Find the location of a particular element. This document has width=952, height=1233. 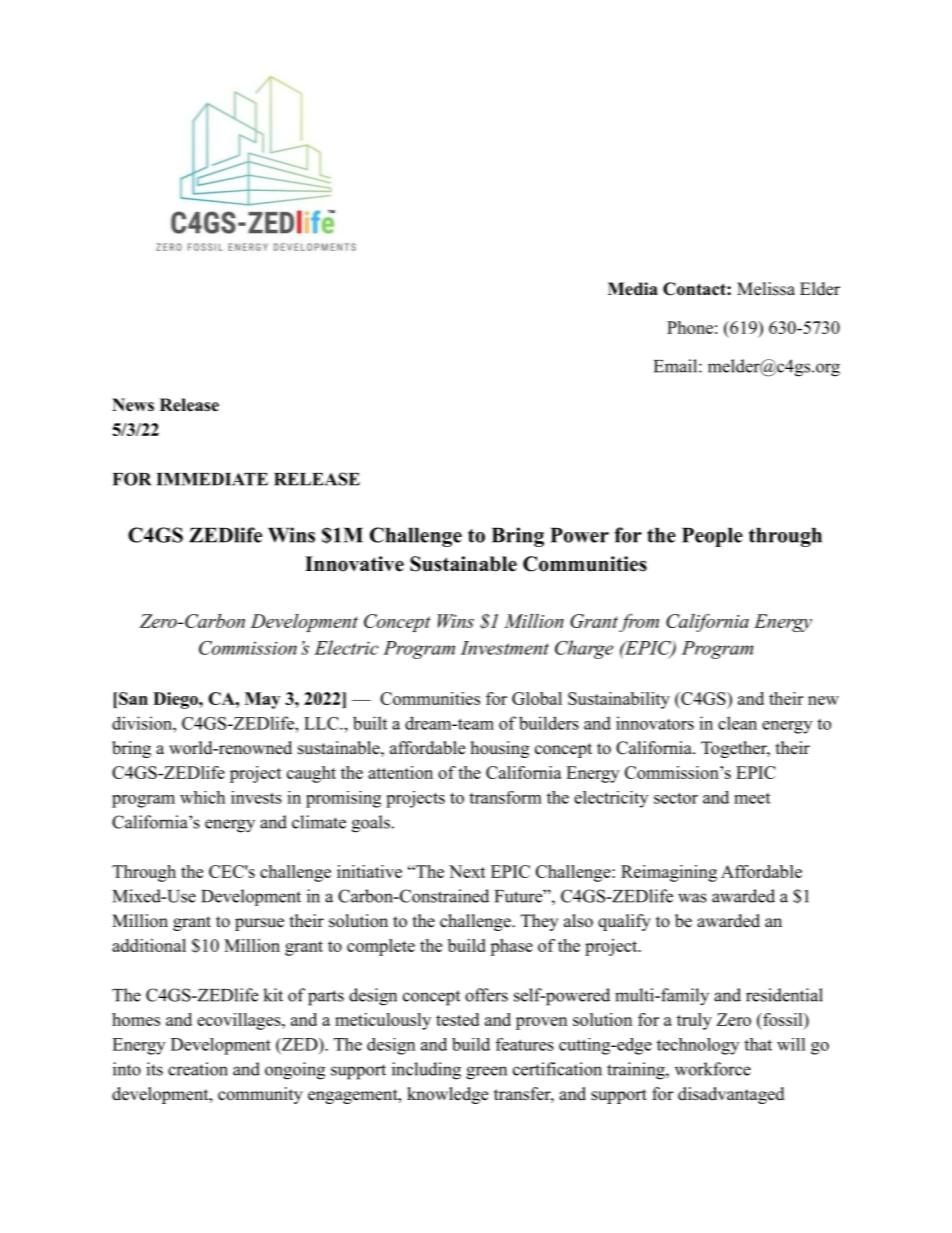

creation is located at coordinates (198, 1069).
